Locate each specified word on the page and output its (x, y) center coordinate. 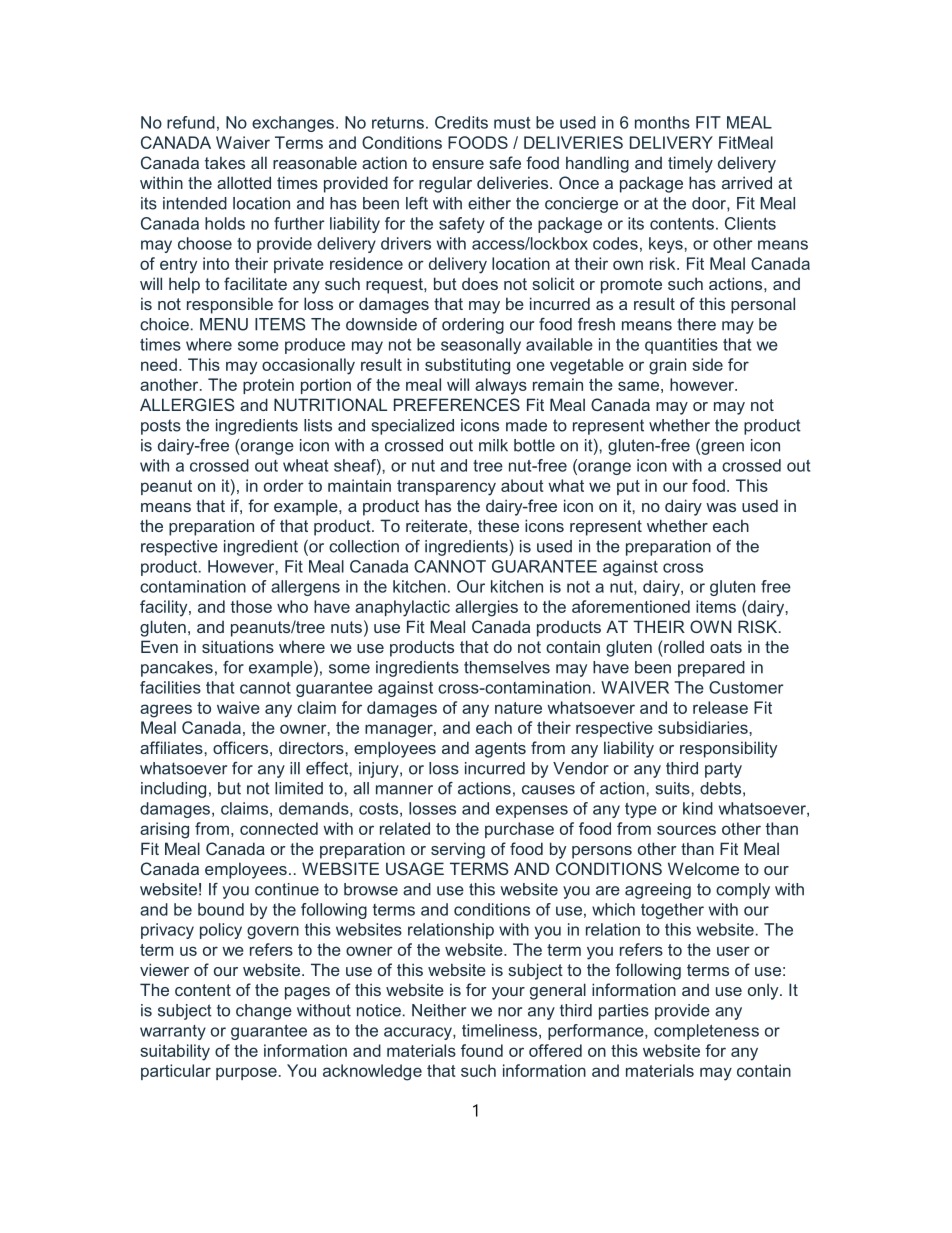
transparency (446, 488)
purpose (246, 1073)
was (721, 507)
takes (225, 162)
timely (690, 164)
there (696, 324)
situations (238, 646)
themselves (507, 667)
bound (221, 909)
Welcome (703, 868)
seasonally (481, 346)
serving (458, 850)
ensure (458, 164)
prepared (711, 669)
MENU (224, 324)
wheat (305, 465)
